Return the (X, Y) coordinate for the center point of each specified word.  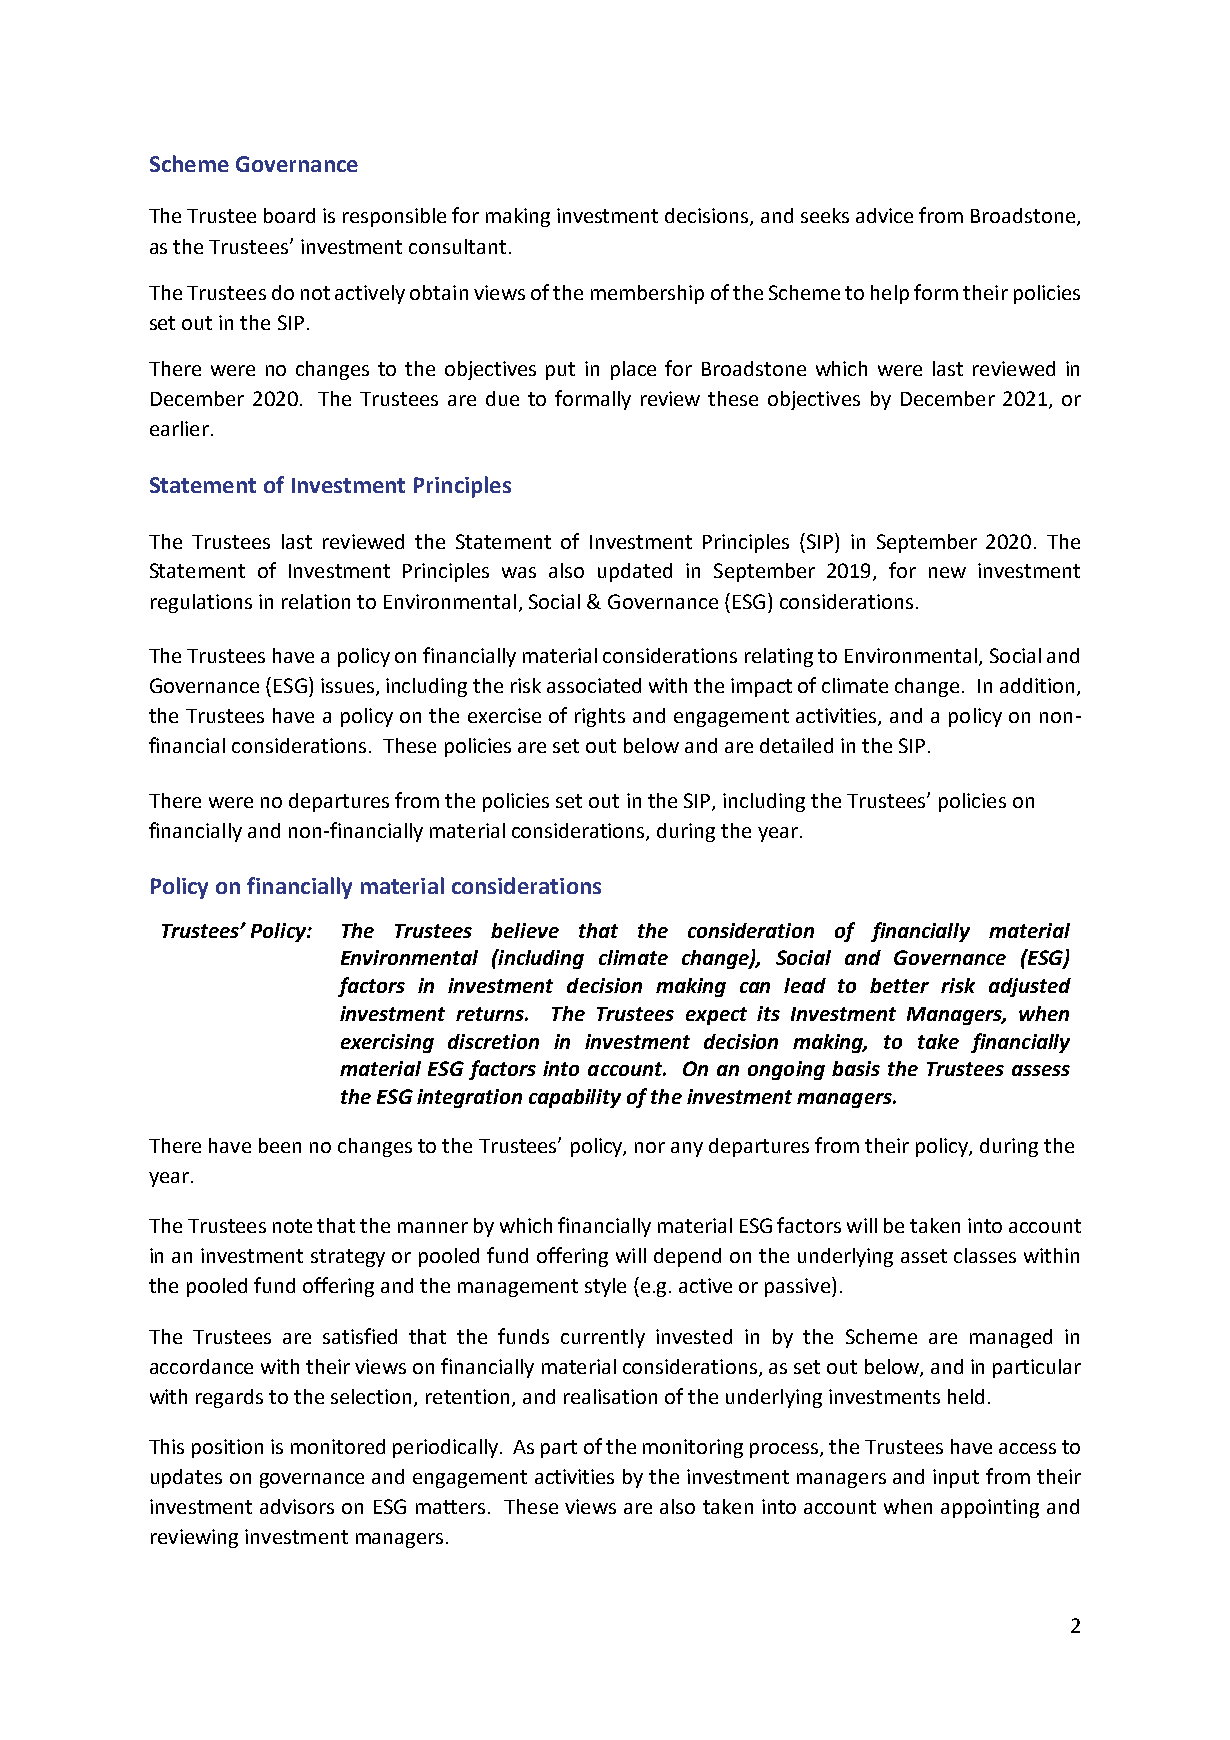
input (956, 1478)
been (280, 1145)
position (227, 1448)
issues (349, 687)
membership (647, 294)
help (890, 294)
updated (635, 572)
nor (650, 1147)
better (899, 985)
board (289, 215)
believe (525, 930)
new (947, 572)
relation (316, 601)
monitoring (693, 1448)
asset (924, 1256)
